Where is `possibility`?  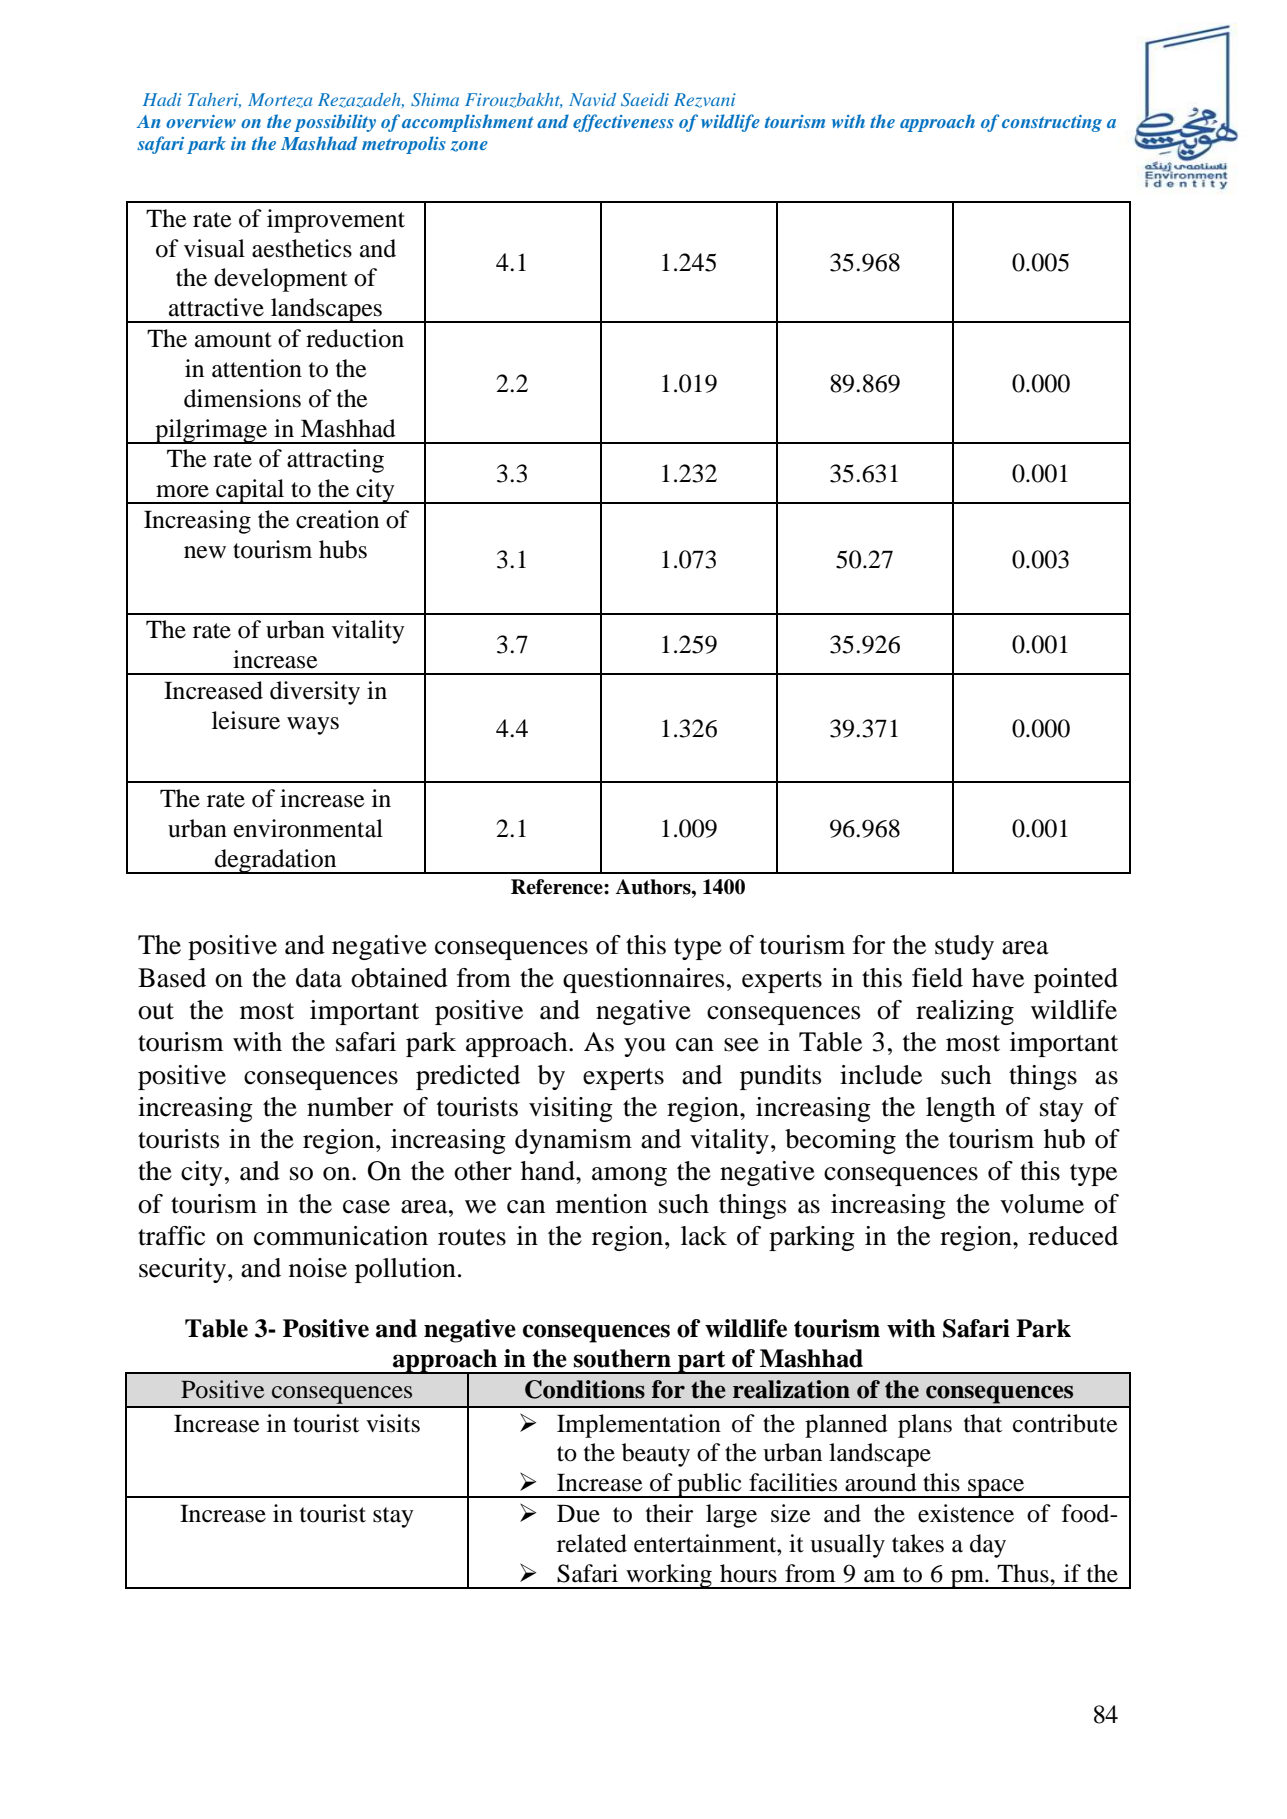 possibility is located at coordinates (335, 123).
